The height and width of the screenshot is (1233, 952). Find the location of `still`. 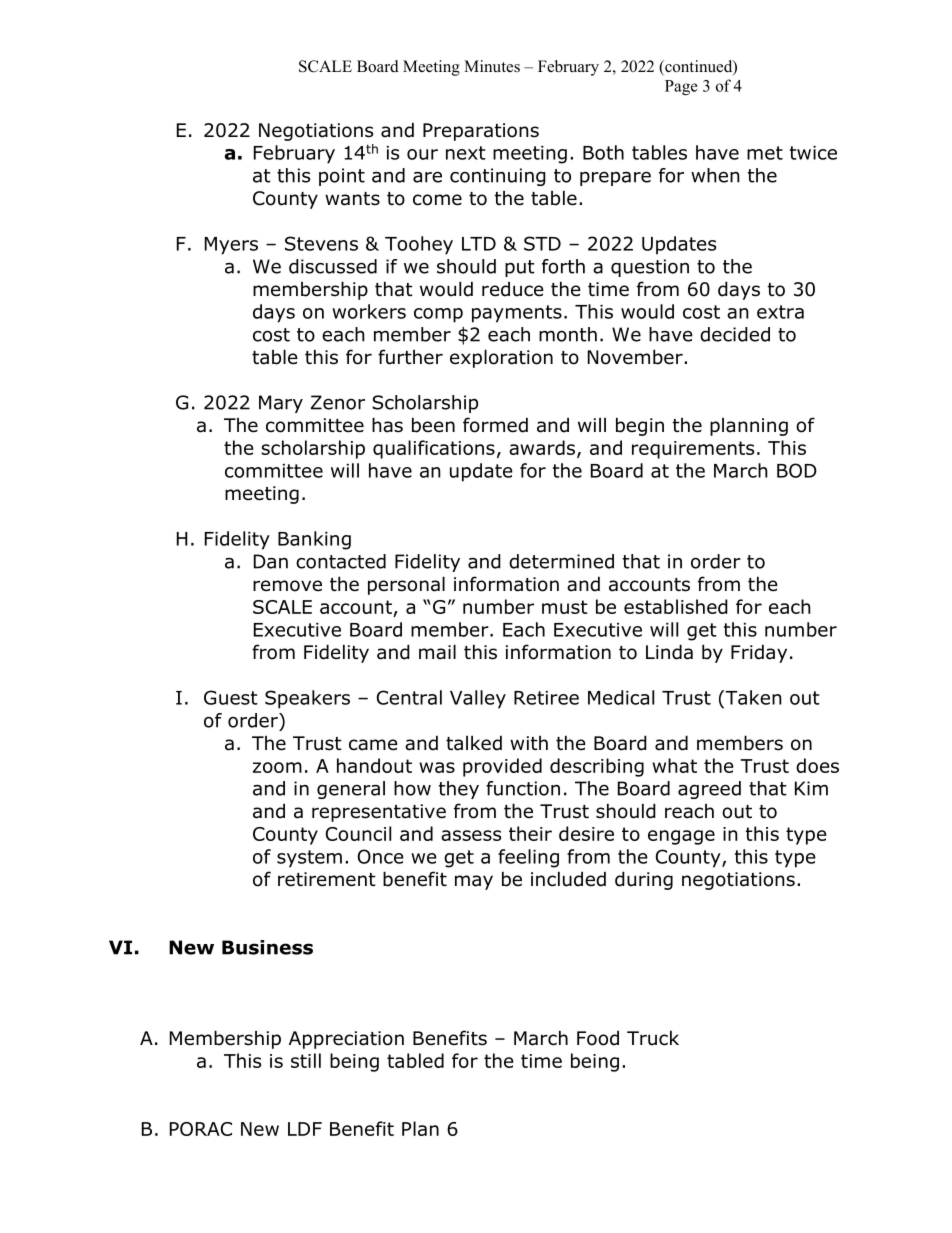

still is located at coordinates (306, 1060).
